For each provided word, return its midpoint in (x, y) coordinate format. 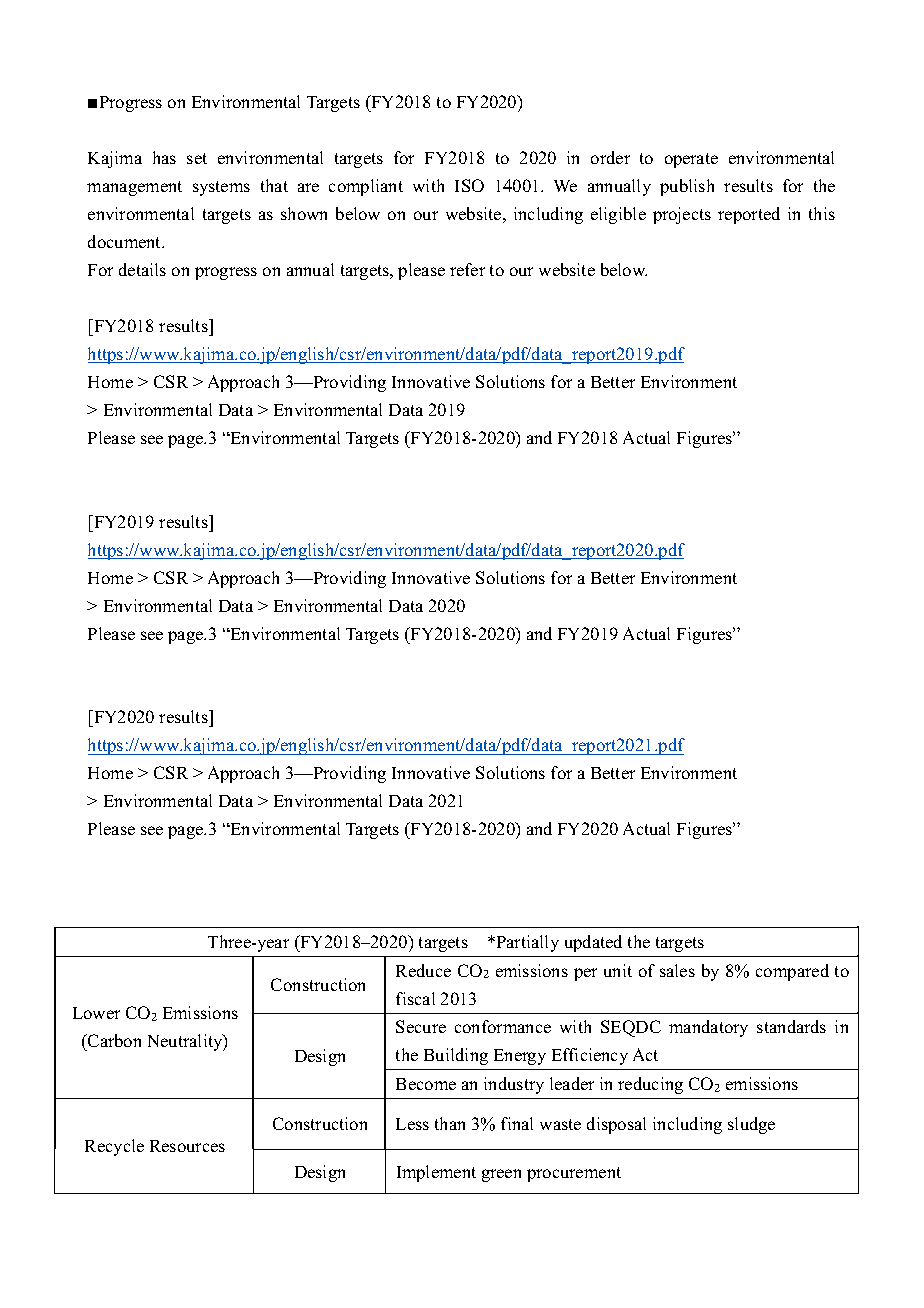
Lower (96, 1013)
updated (593, 943)
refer (467, 269)
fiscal (415, 998)
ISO (469, 185)
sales (677, 970)
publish (687, 187)
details (142, 269)
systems (221, 188)
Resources (187, 1146)
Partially (526, 943)
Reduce (423, 970)
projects (682, 215)
